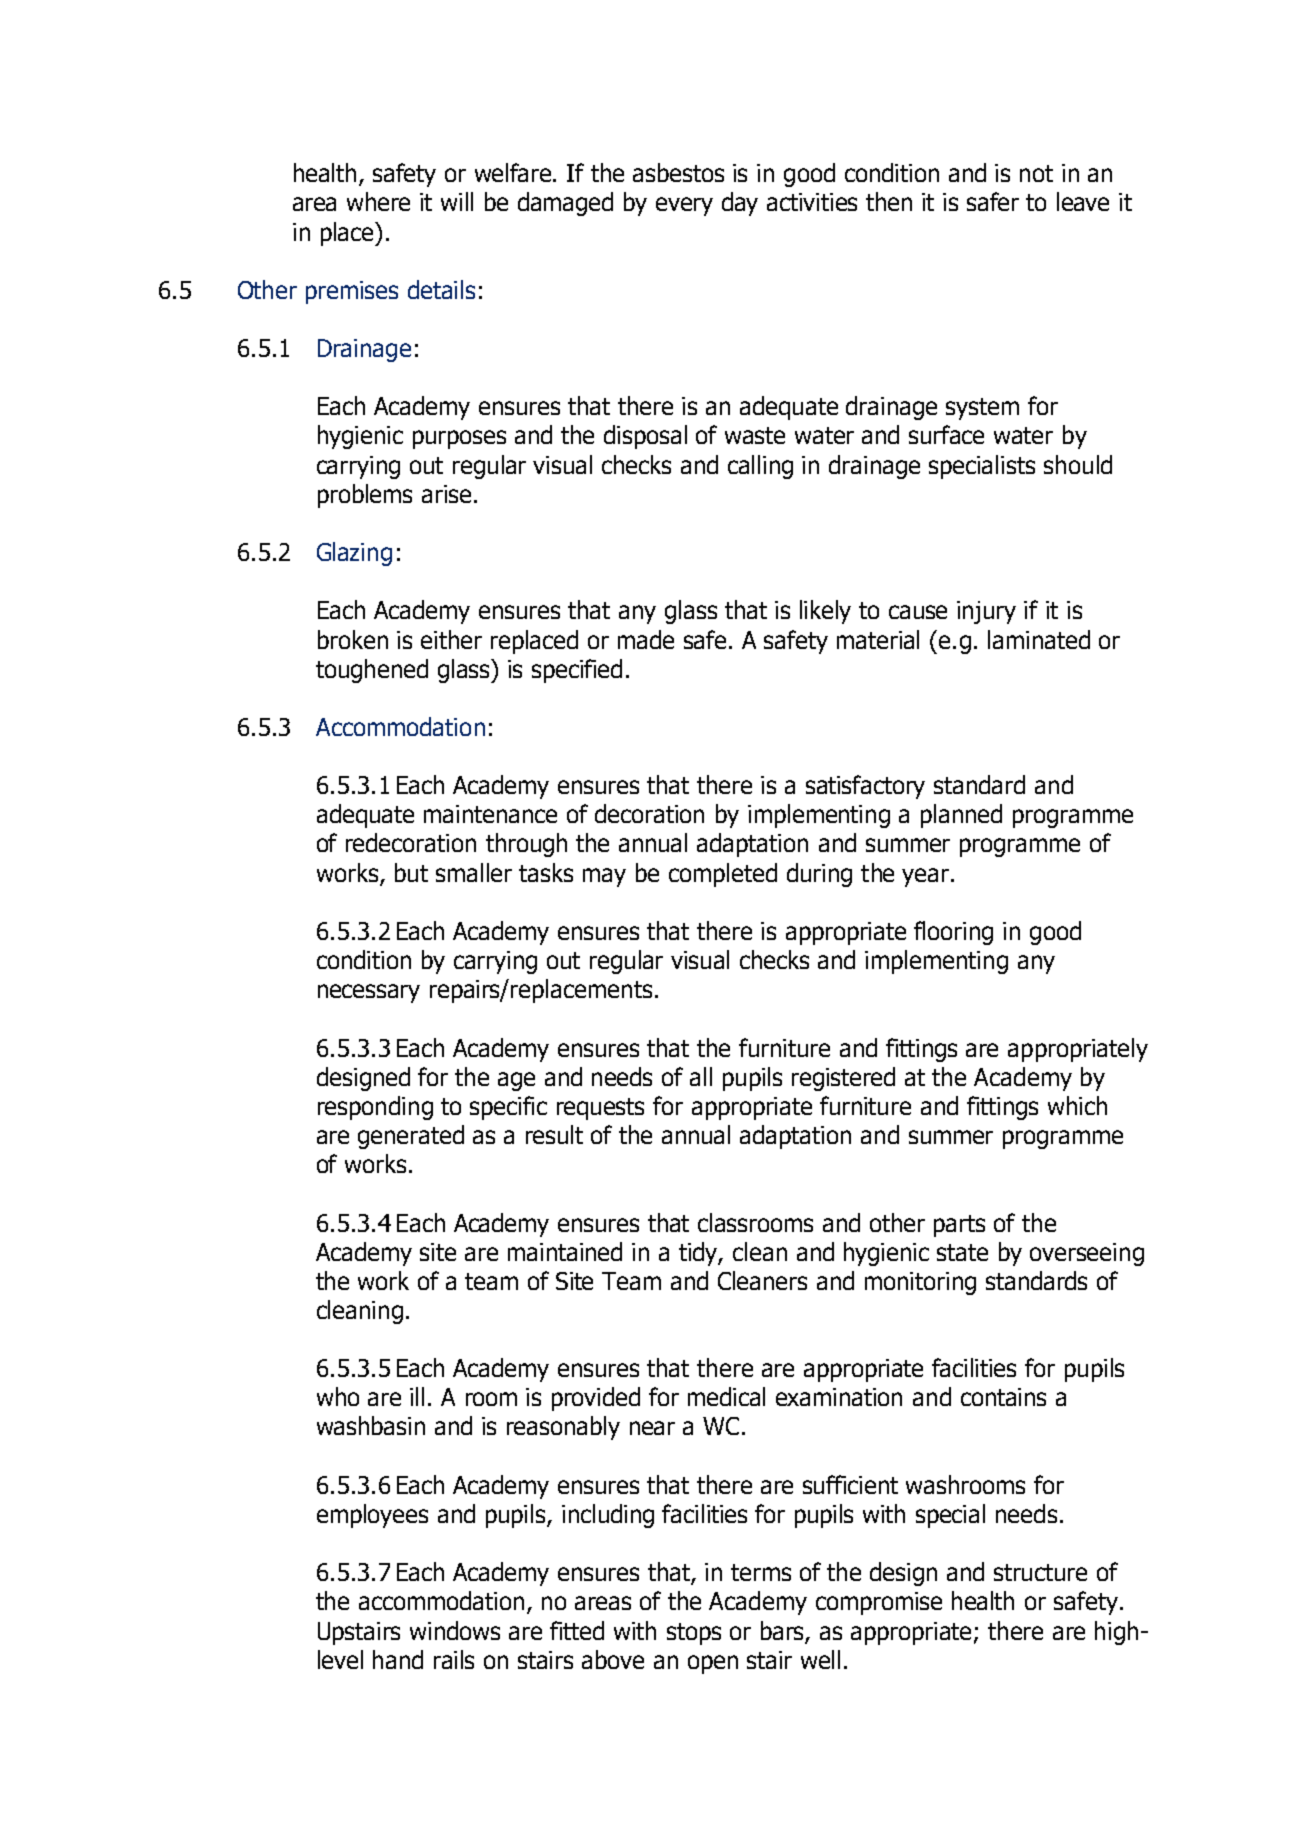  Describe the element at coordinates (684, 206) in the screenshot. I see `every` at that location.
